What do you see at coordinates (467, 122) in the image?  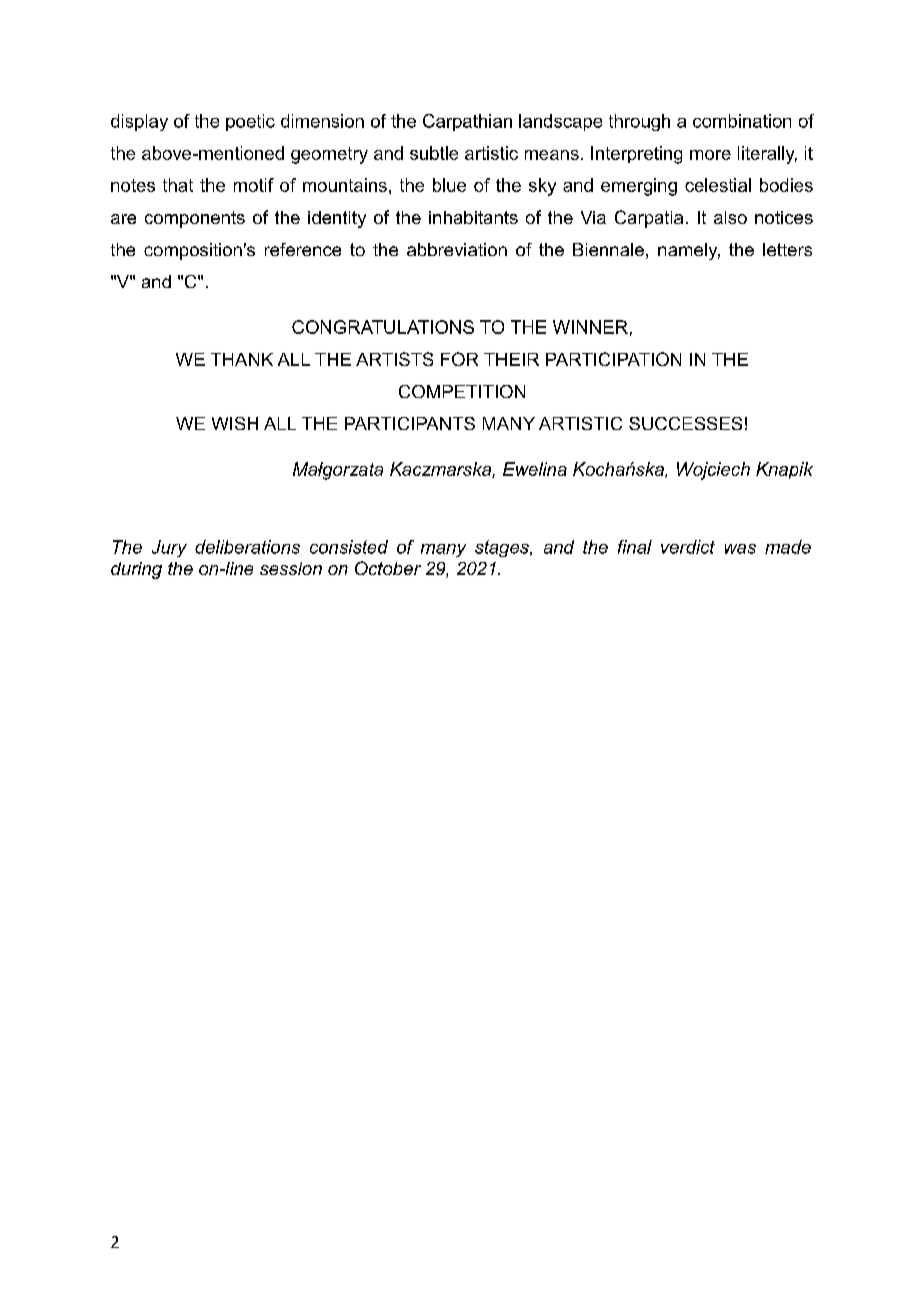 I see `Carpathian` at bounding box center [467, 122].
